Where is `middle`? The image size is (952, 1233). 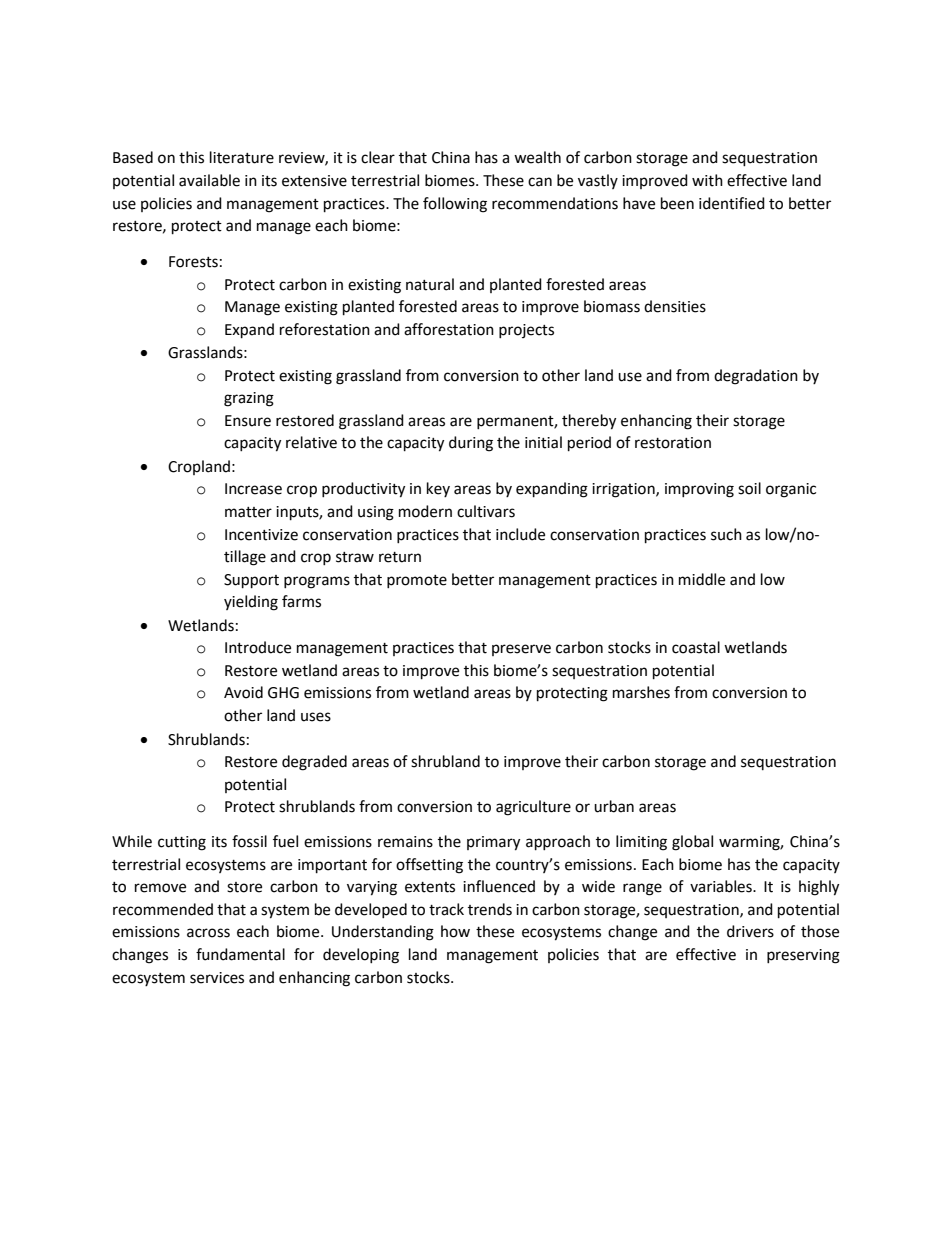
middle is located at coordinates (702, 579).
